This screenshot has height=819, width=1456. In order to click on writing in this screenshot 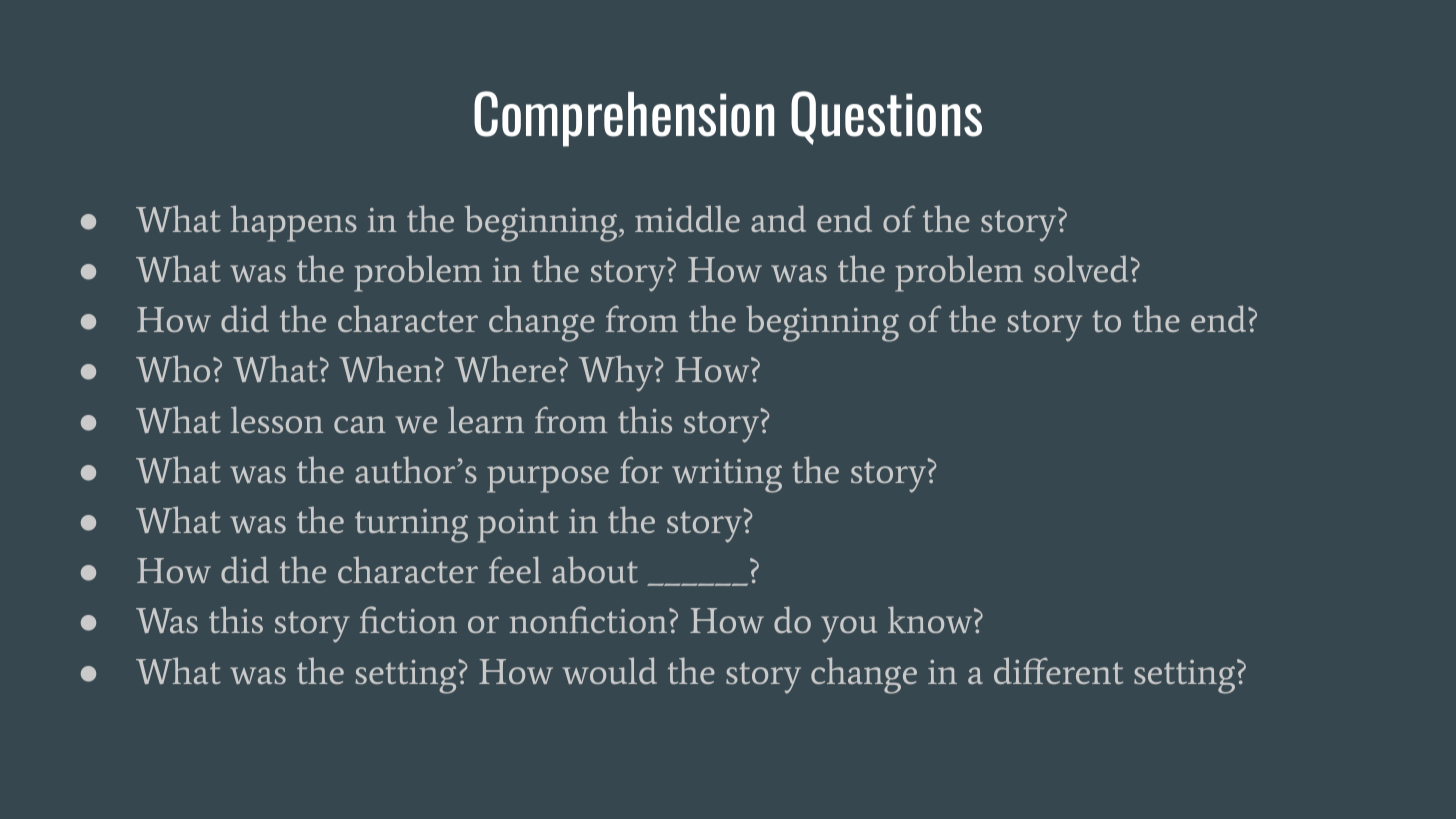, I will do `click(727, 476)`.
